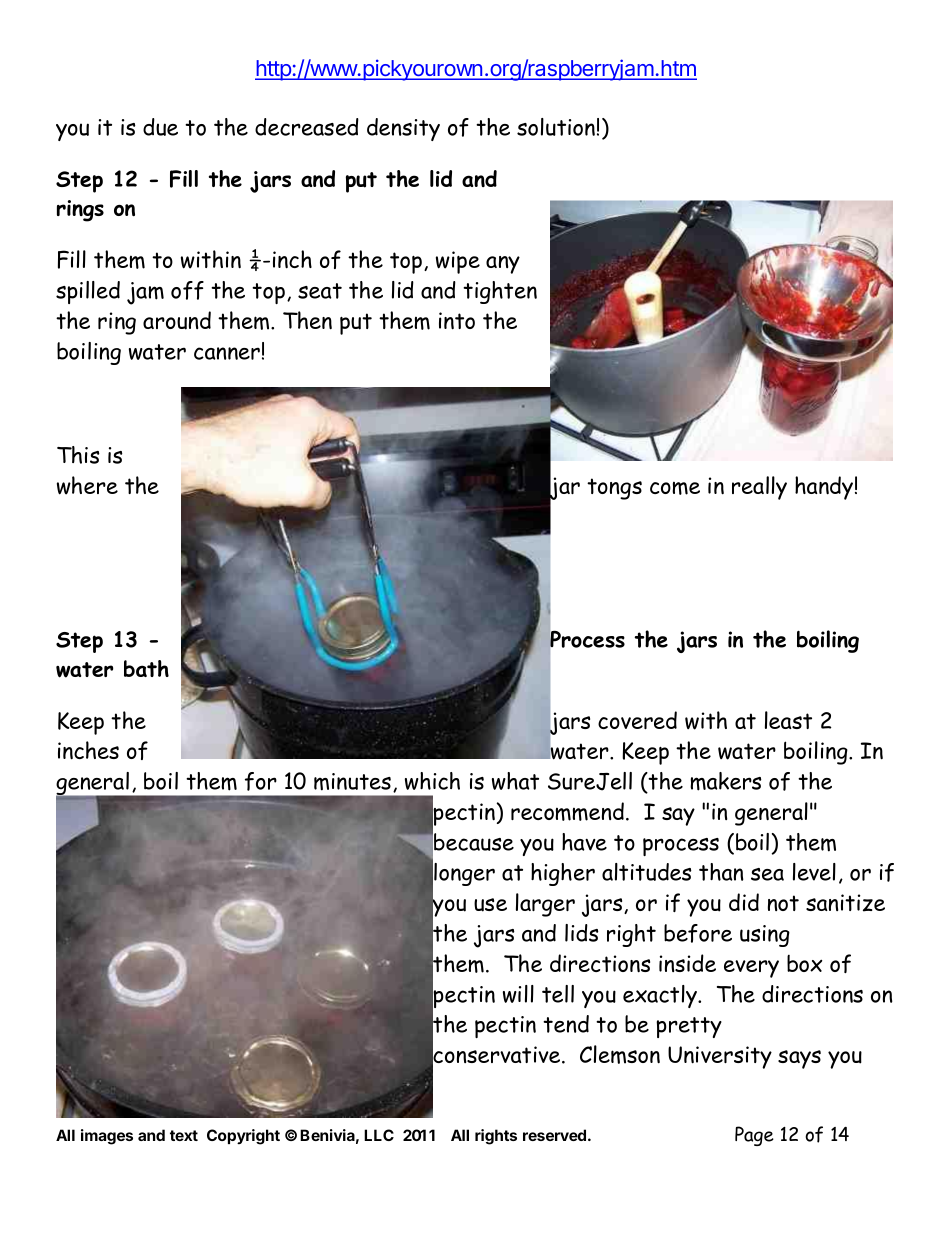 This screenshot has height=1233, width=952. Describe the element at coordinates (184, 1135) in the screenshot. I see `text` at that location.
